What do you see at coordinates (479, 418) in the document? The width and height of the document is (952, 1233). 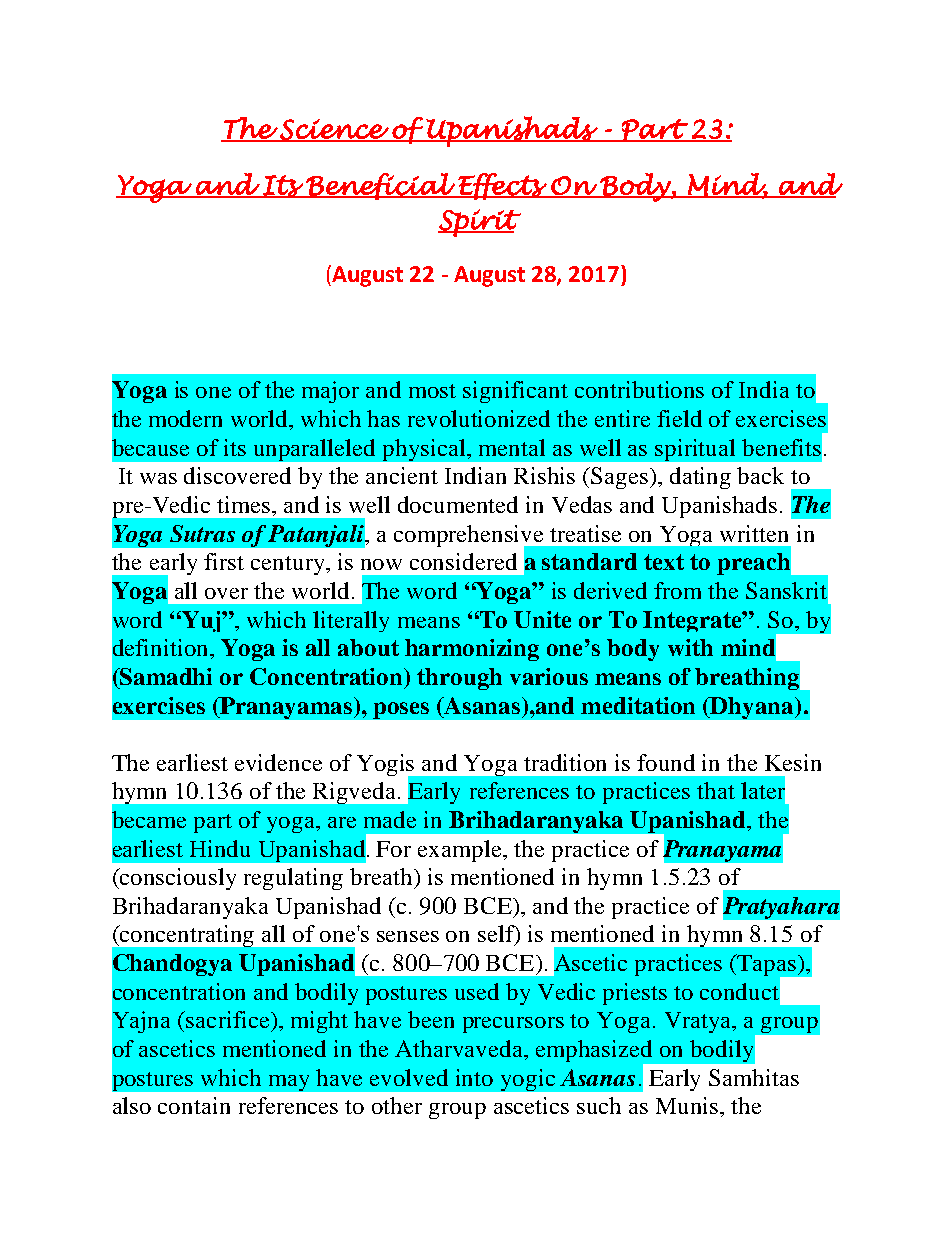 I see `revolutionized` at bounding box center [479, 418].
